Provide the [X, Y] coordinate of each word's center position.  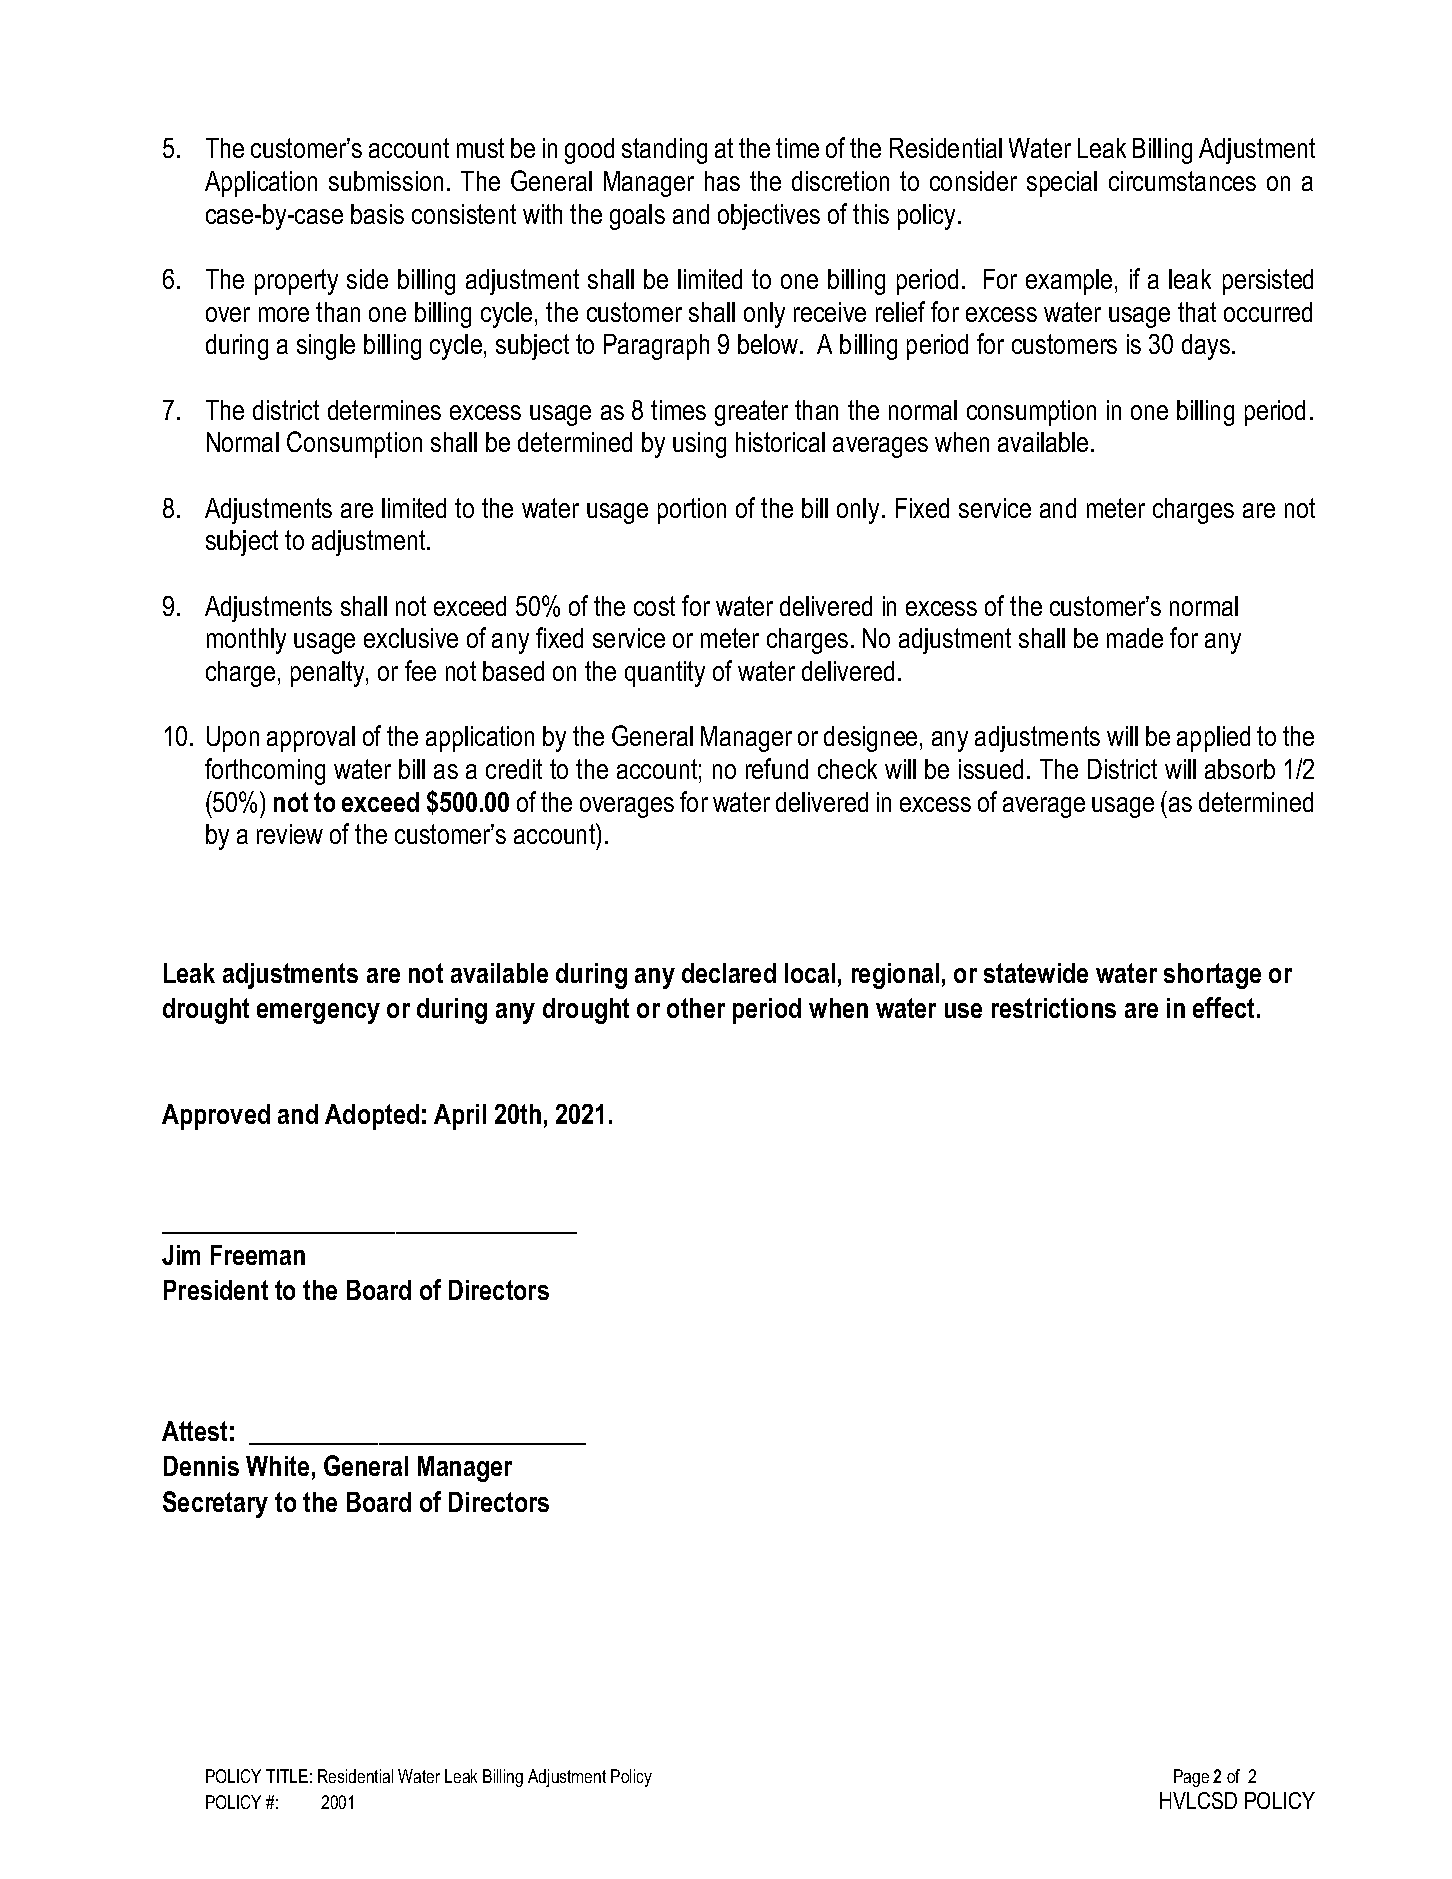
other [696, 1008]
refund [777, 768]
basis [377, 214]
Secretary [215, 1504]
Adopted [372, 1117]
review [290, 834]
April [460, 1117]
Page [1191, 1778]
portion [692, 511]
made [1135, 638]
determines [384, 410]
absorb [1240, 769]
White [277, 1466]
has [722, 181]
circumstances [1182, 181]
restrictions [1054, 1008]
